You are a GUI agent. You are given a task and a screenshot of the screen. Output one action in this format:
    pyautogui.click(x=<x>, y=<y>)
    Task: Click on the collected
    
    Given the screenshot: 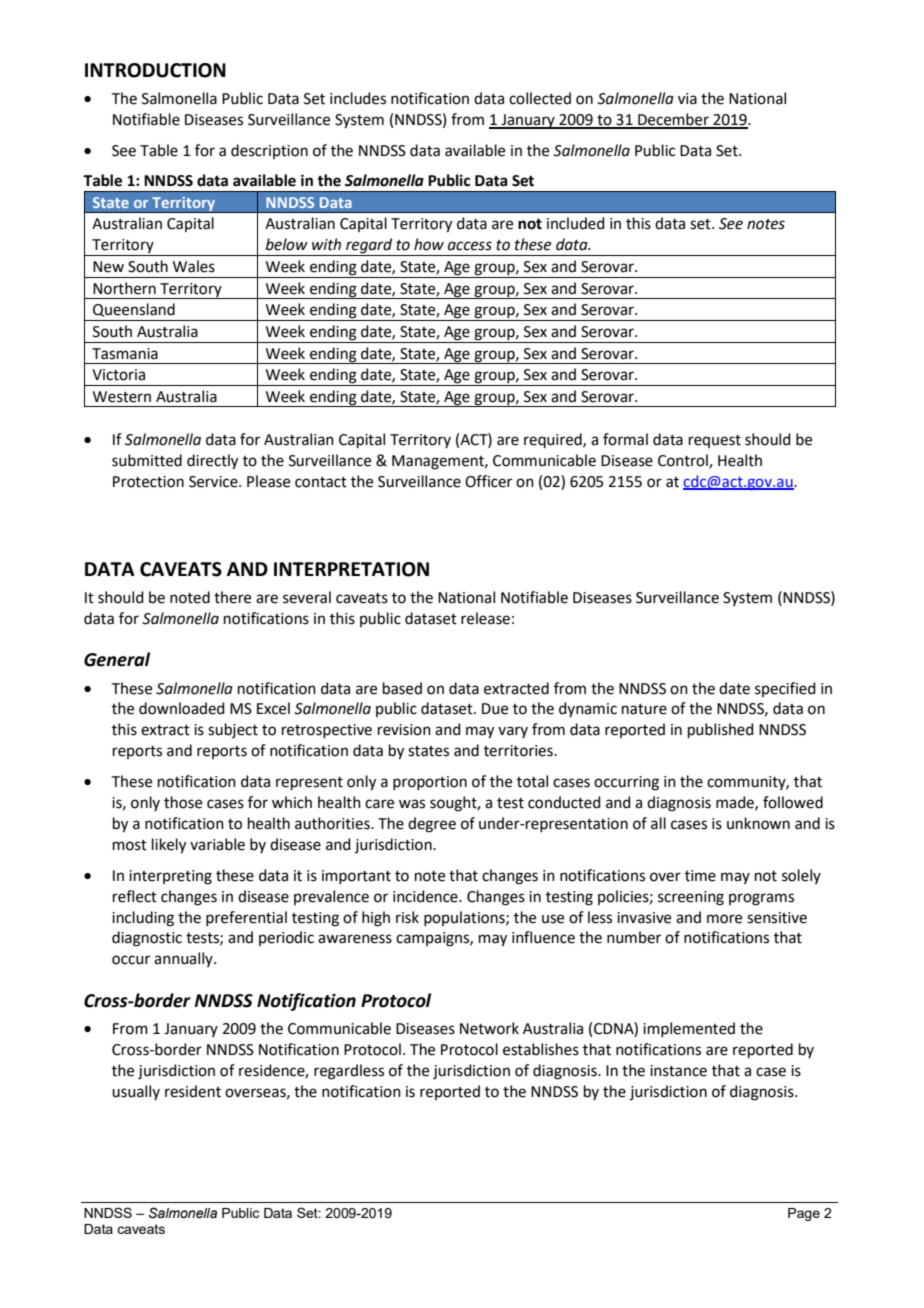 What is the action you would take?
    pyautogui.click(x=540, y=98)
